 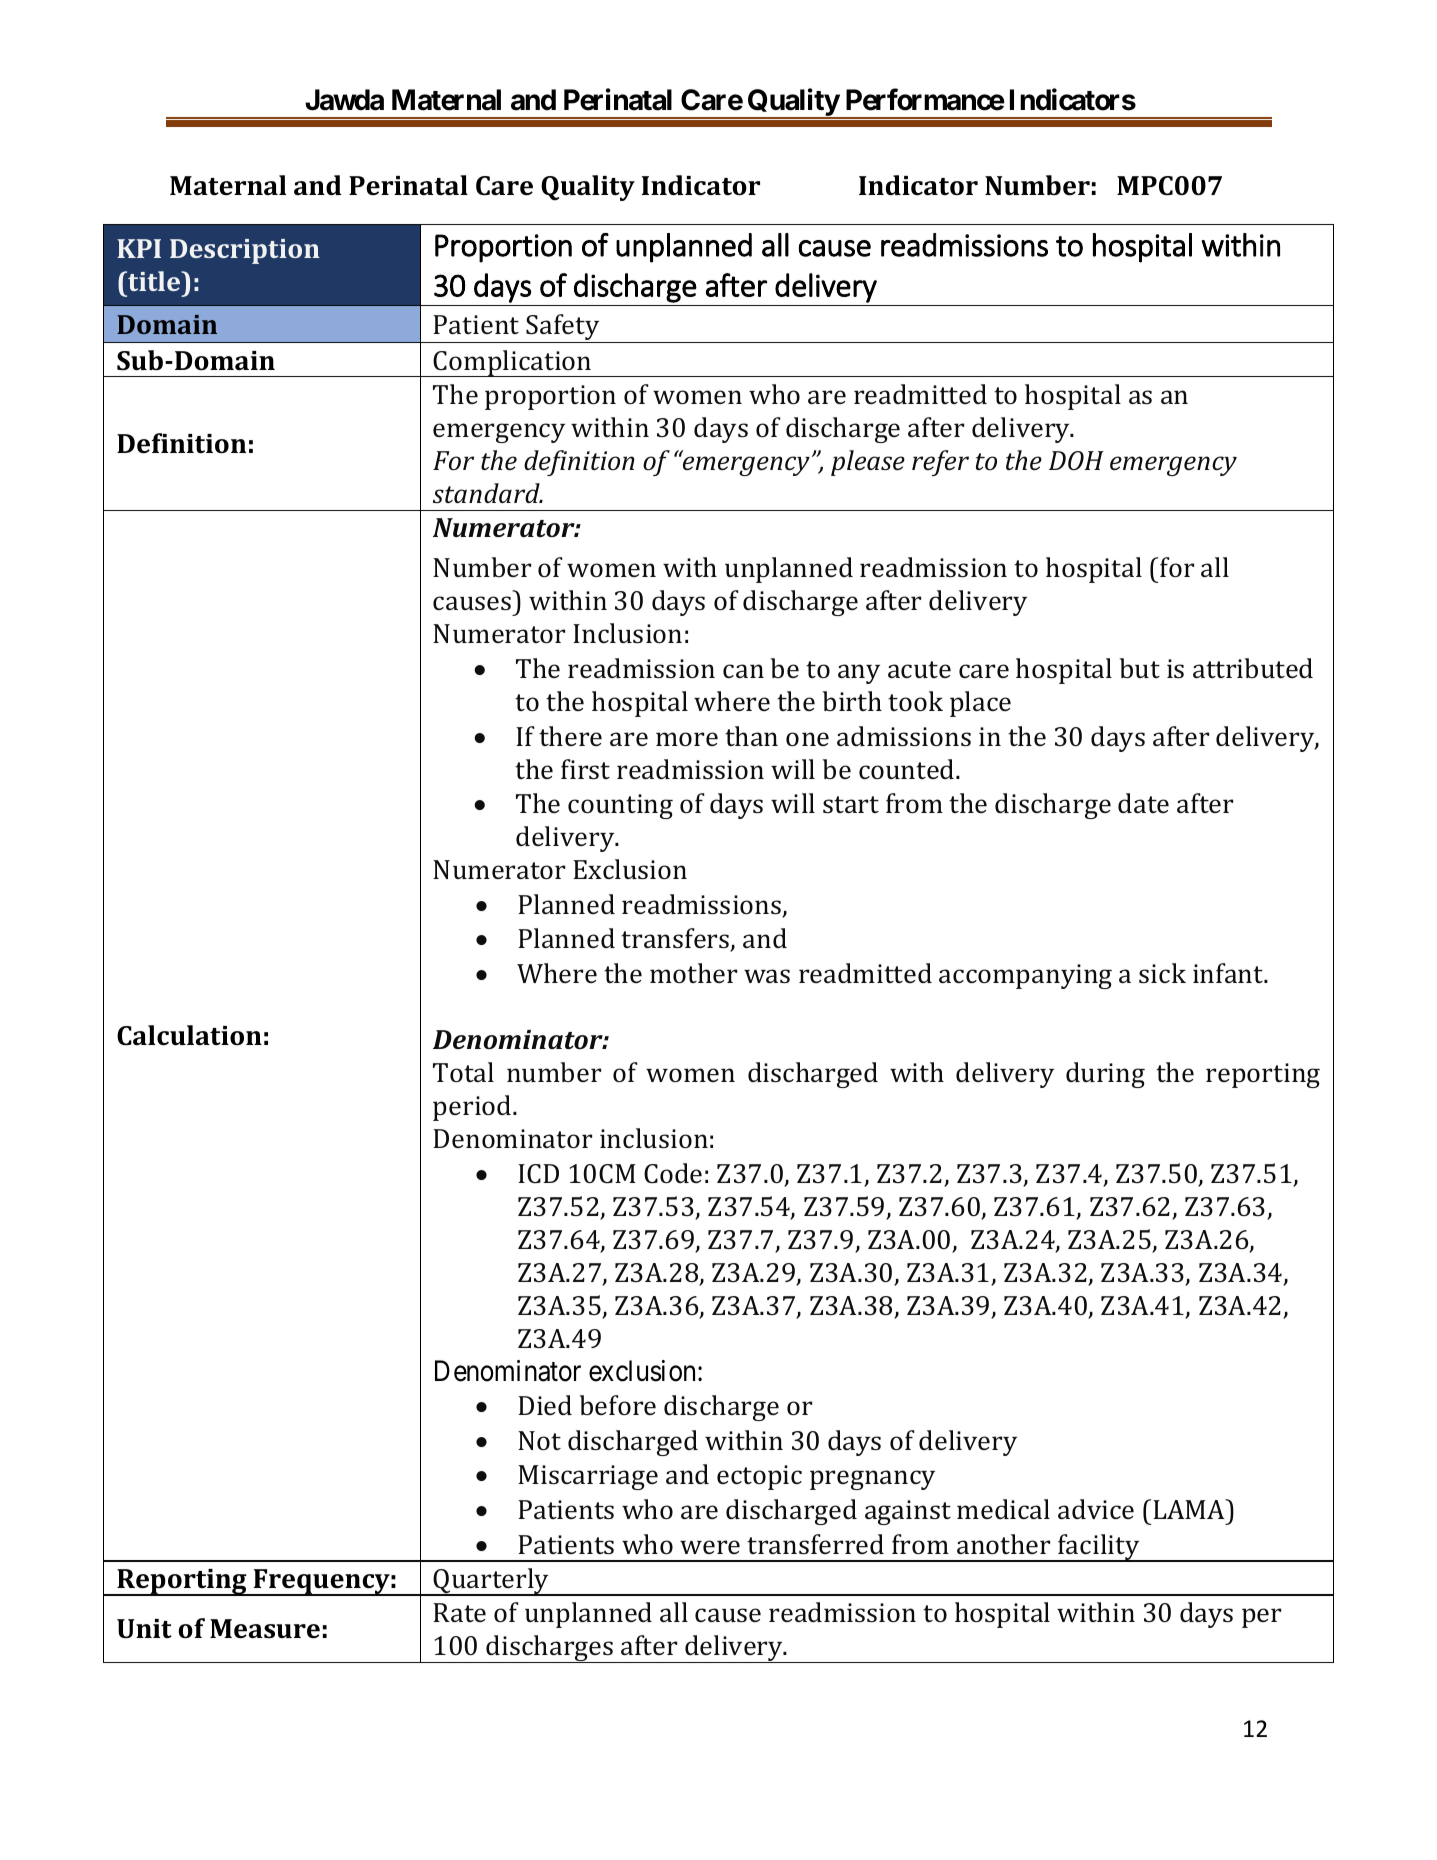 I want to click on Code, so click(x=673, y=1173).
